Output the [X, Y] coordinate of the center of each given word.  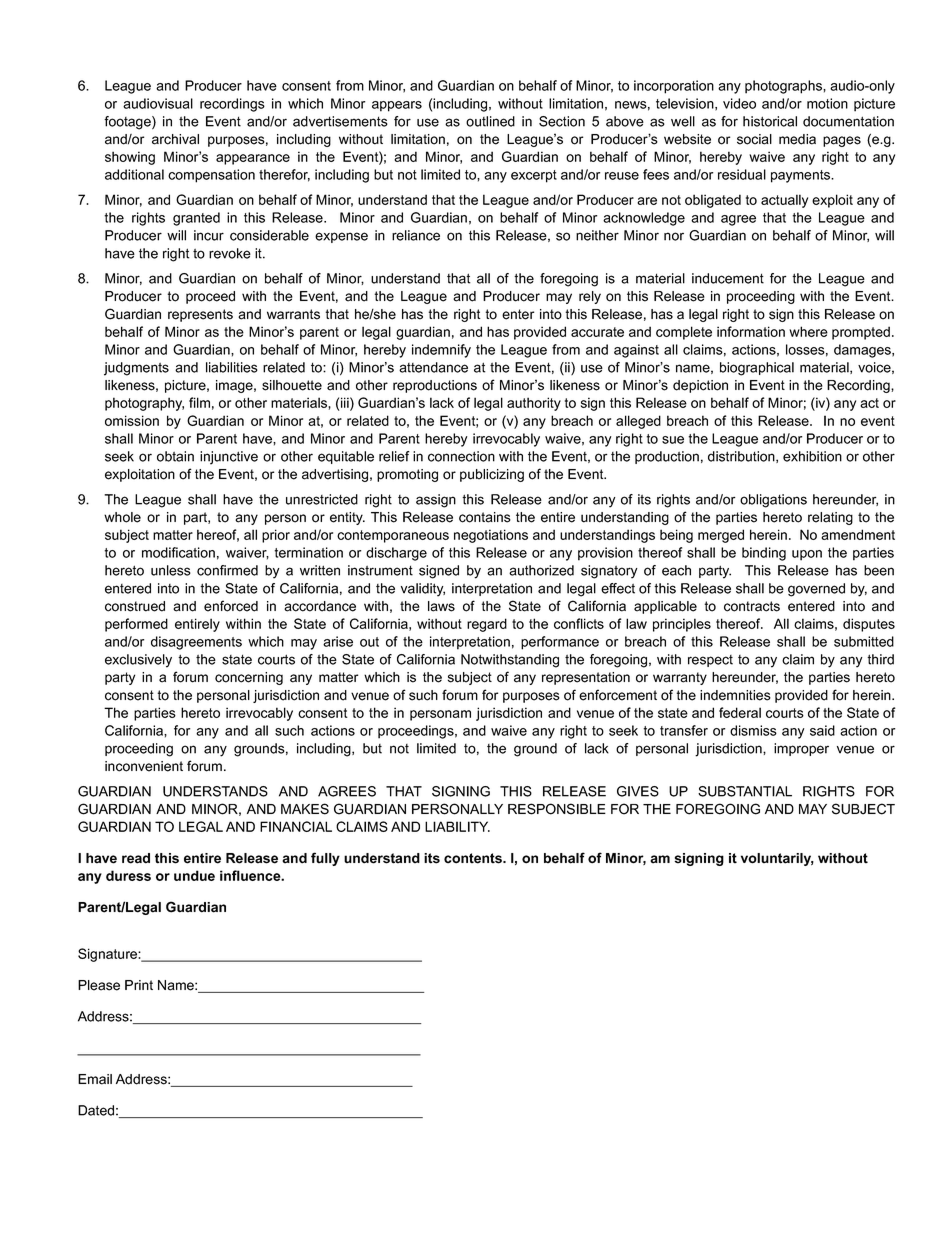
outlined [490, 121]
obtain [175, 456]
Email [95, 1079]
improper [801, 749]
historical [770, 121]
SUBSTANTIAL [745, 791]
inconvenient [144, 766]
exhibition [812, 456]
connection [461, 456]
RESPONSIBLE [557, 809]
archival [175, 139]
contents [474, 858]
